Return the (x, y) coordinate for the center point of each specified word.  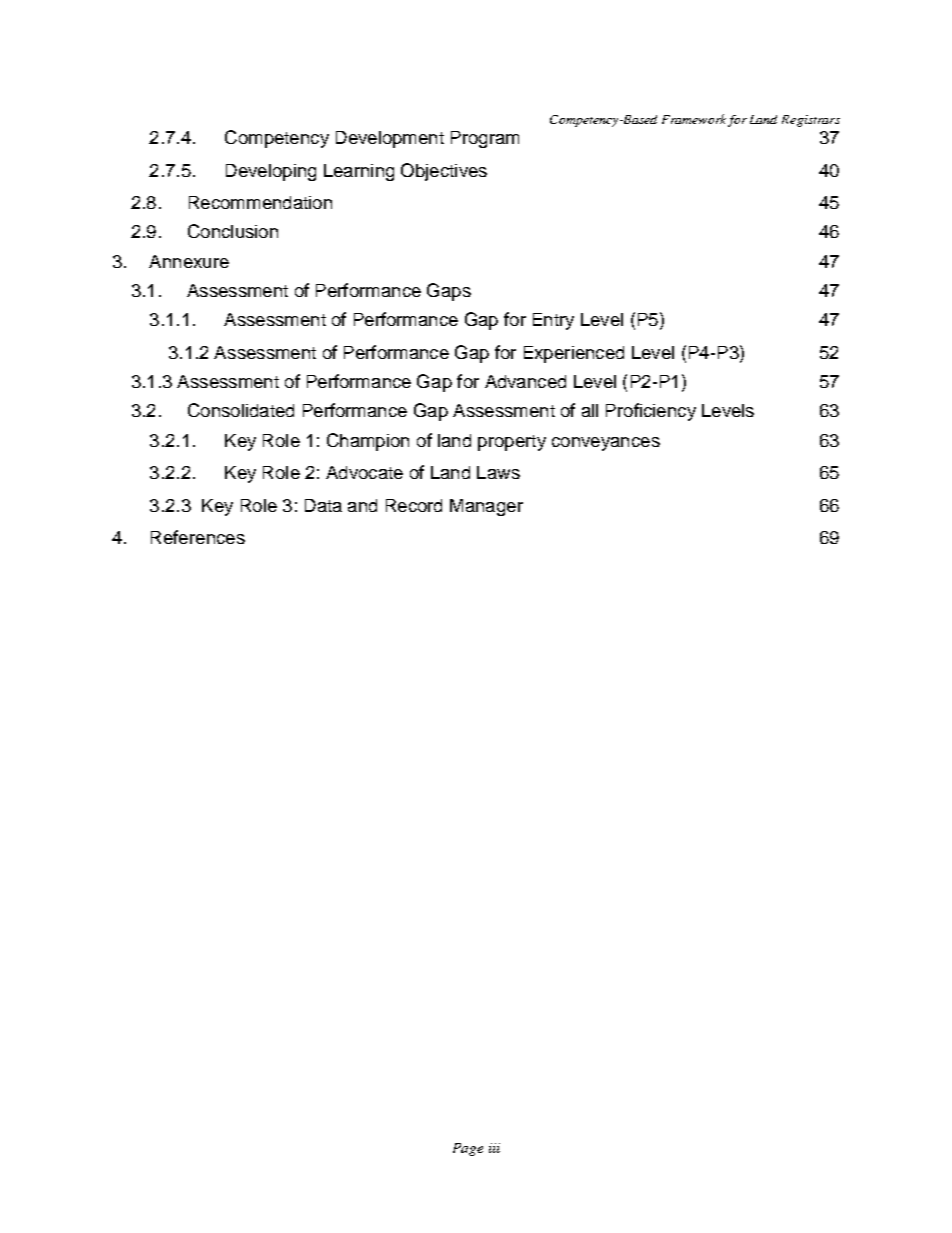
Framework (694, 119)
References (198, 537)
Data (323, 505)
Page (468, 1149)
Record (414, 505)
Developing (271, 172)
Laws (498, 472)
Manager (486, 507)
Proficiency (651, 412)
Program (485, 139)
